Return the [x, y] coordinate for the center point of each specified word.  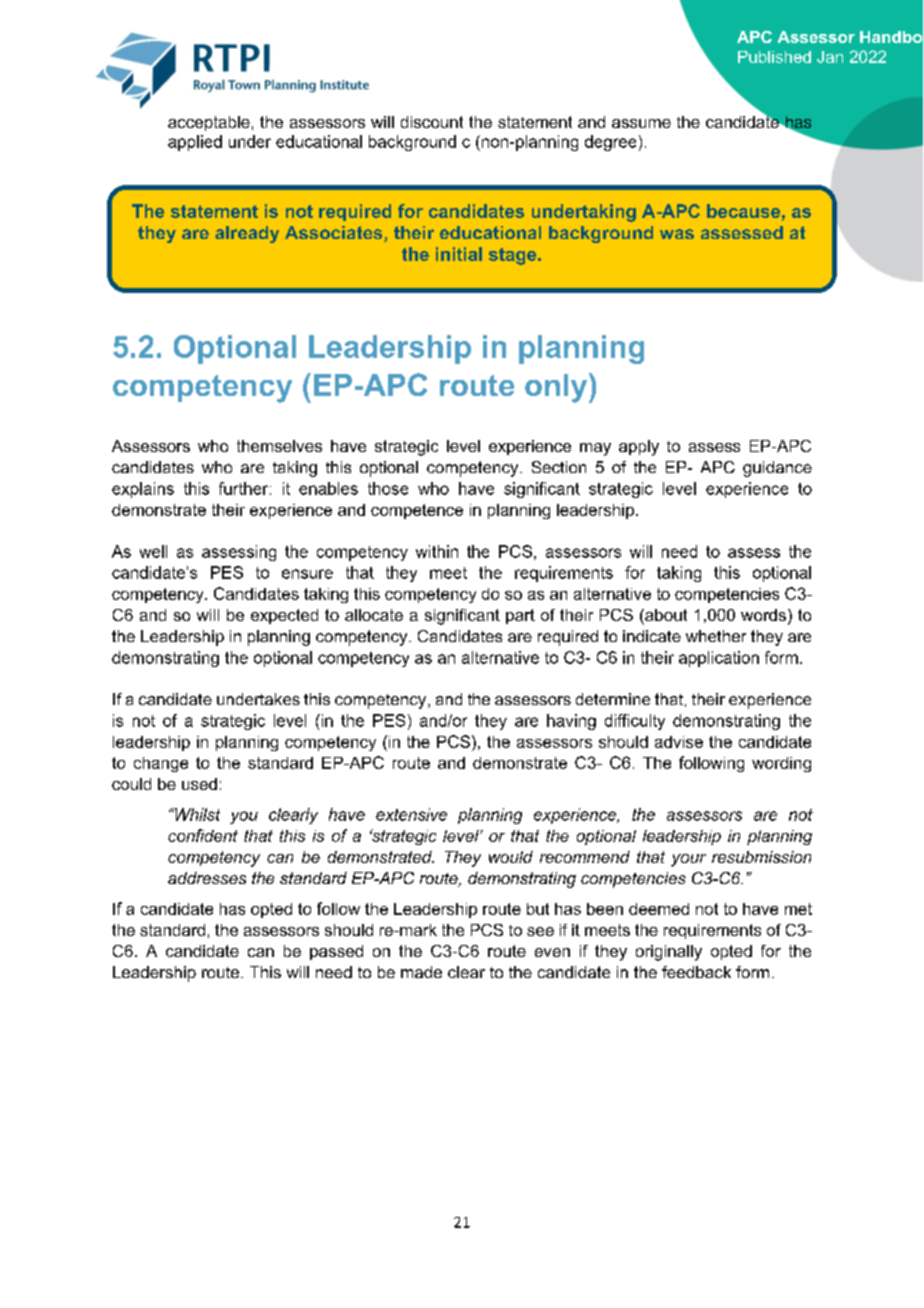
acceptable [209, 123]
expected [284, 616]
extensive [411, 814]
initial [459, 254]
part [520, 616]
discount [432, 122]
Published [774, 57]
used [199, 784]
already [247, 234]
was [677, 234]
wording [781, 764]
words [763, 615]
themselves [279, 446]
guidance [777, 469]
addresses [207, 878]
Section [559, 467]
